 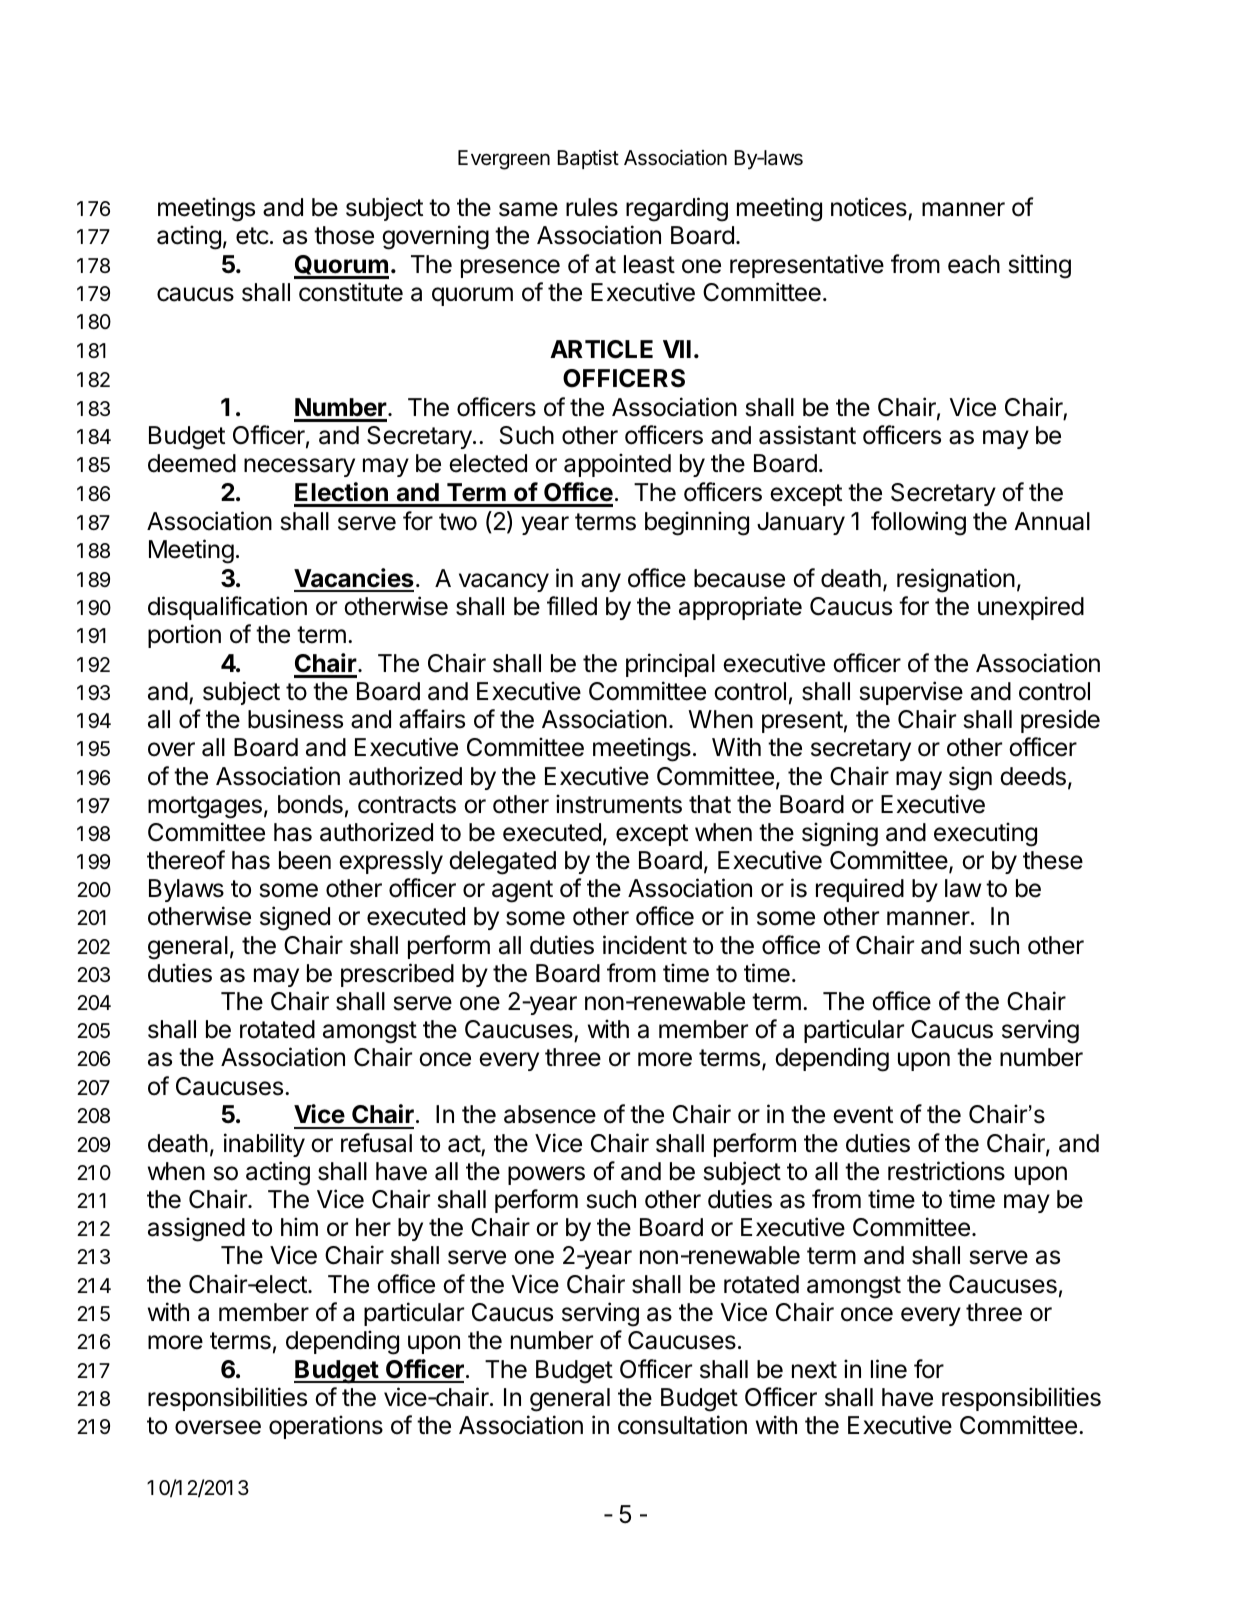 I want to click on necessary, so click(x=299, y=467).
